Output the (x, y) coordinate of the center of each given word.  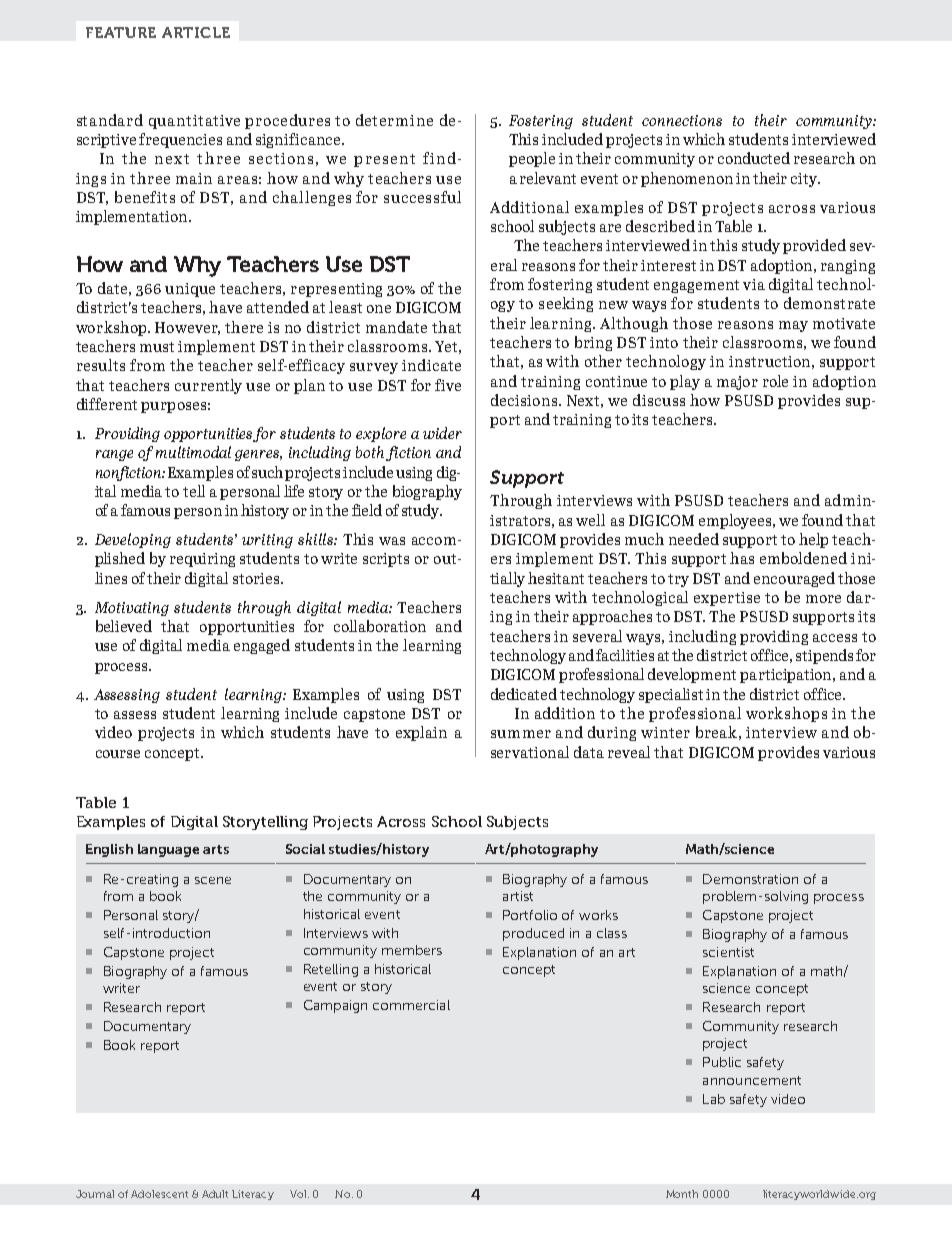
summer (521, 734)
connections (682, 120)
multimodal (193, 452)
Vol (299, 1194)
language (168, 850)
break (716, 732)
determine (394, 120)
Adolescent (159, 1194)
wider (442, 433)
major (737, 383)
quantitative (194, 122)
